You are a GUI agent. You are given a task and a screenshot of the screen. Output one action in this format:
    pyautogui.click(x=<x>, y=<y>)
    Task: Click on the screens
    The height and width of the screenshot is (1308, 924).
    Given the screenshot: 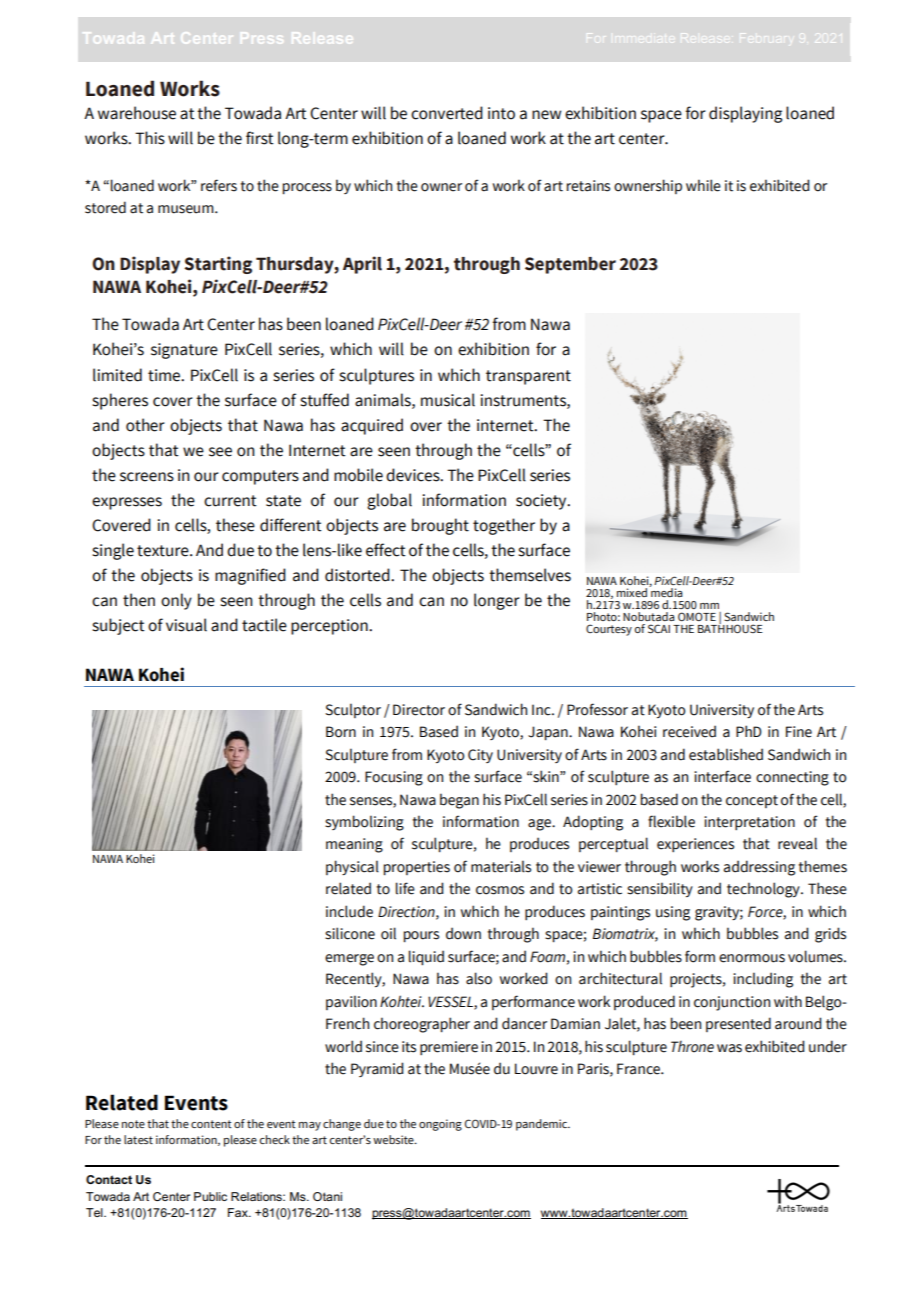 What is the action you would take?
    pyautogui.click(x=147, y=477)
